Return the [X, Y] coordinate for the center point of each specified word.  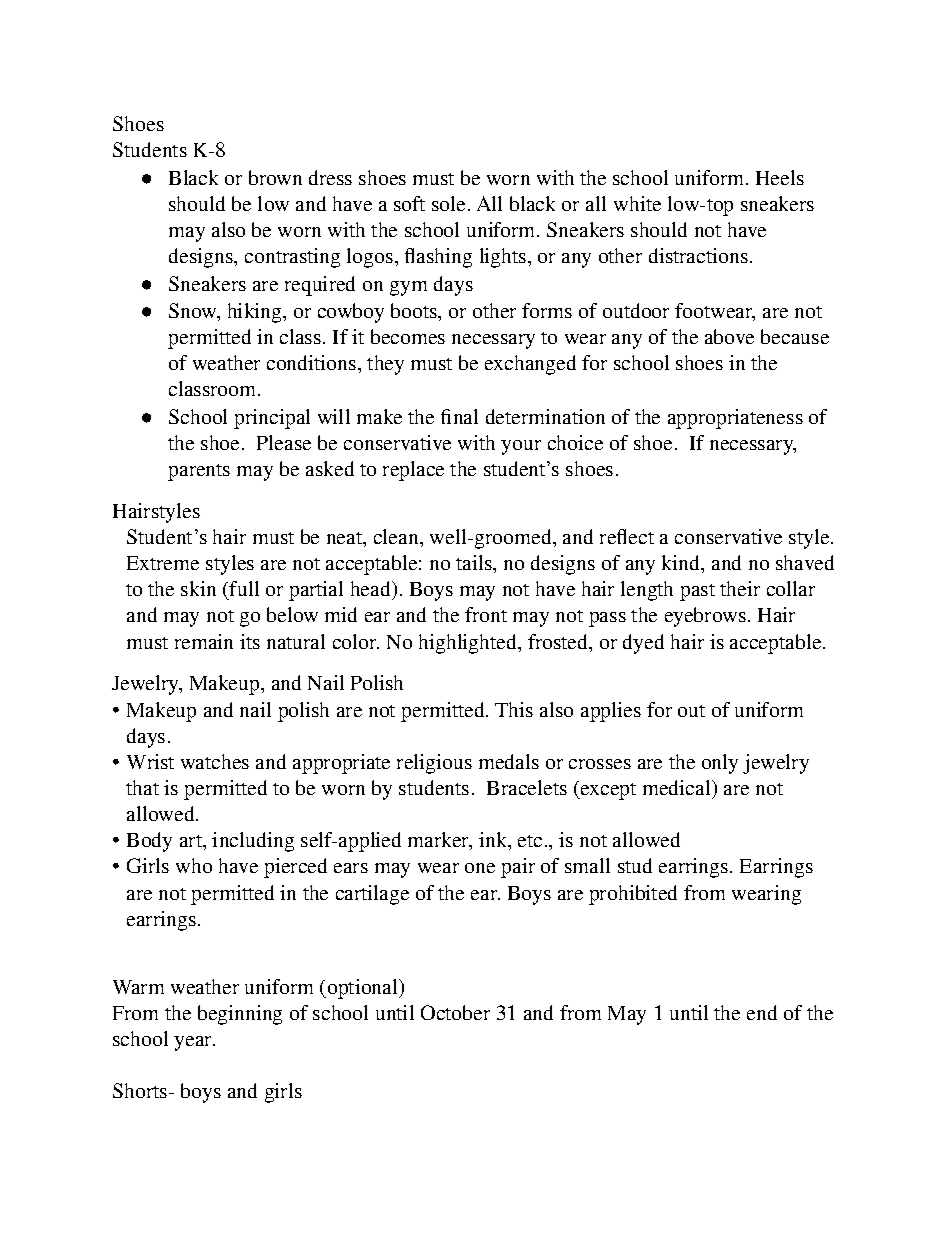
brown [275, 177]
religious [434, 764]
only [720, 764]
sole [448, 203]
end [762, 1012]
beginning [240, 1015]
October [455, 1012]
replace [413, 471]
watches [215, 761]
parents [199, 472]
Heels [780, 177]
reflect [627, 536]
